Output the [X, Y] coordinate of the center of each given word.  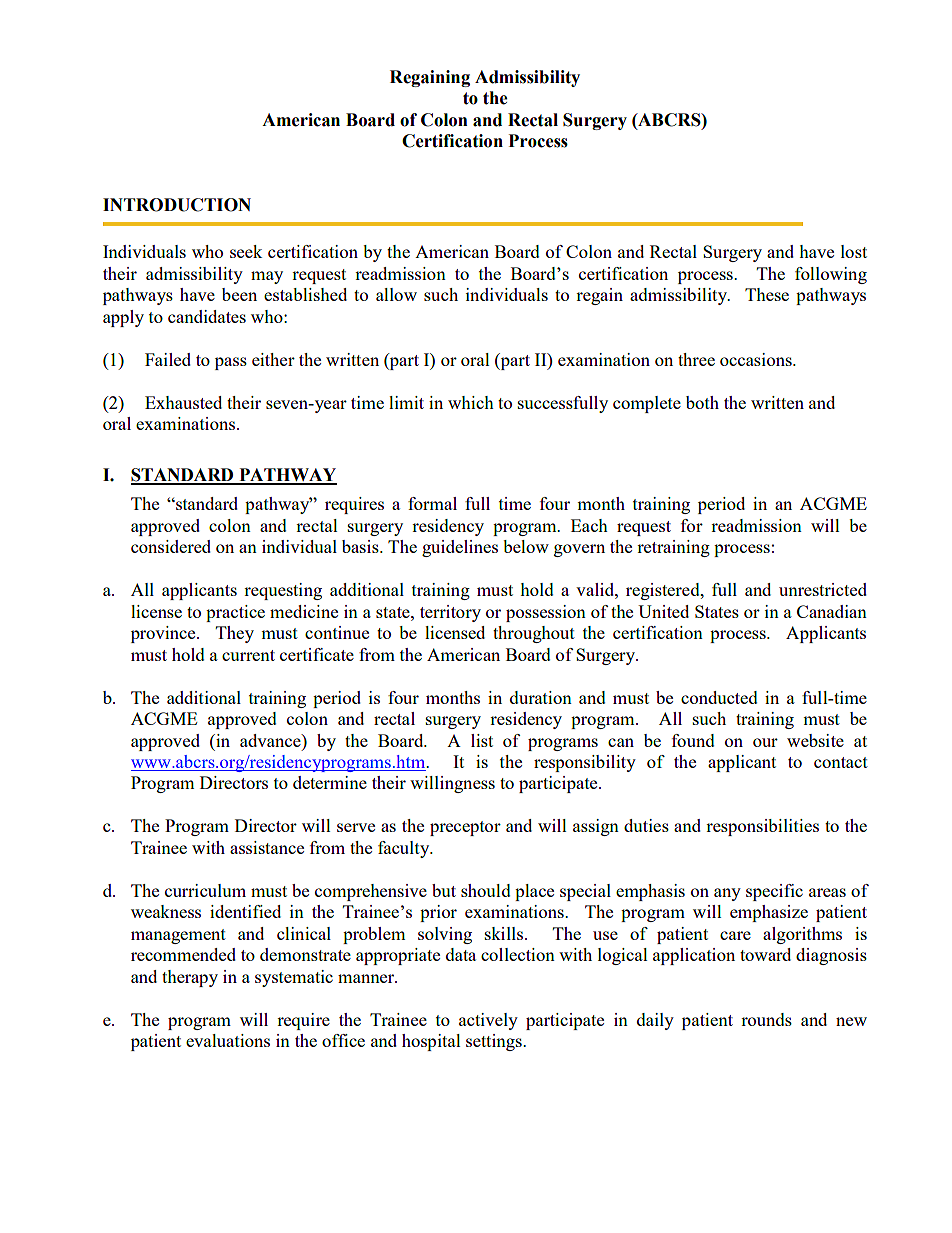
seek [246, 251]
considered [171, 546]
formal [432, 503]
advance [271, 740]
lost [854, 251]
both [702, 402]
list [482, 740]
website [815, 740]
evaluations [228, 1040]
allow [396, 294]
